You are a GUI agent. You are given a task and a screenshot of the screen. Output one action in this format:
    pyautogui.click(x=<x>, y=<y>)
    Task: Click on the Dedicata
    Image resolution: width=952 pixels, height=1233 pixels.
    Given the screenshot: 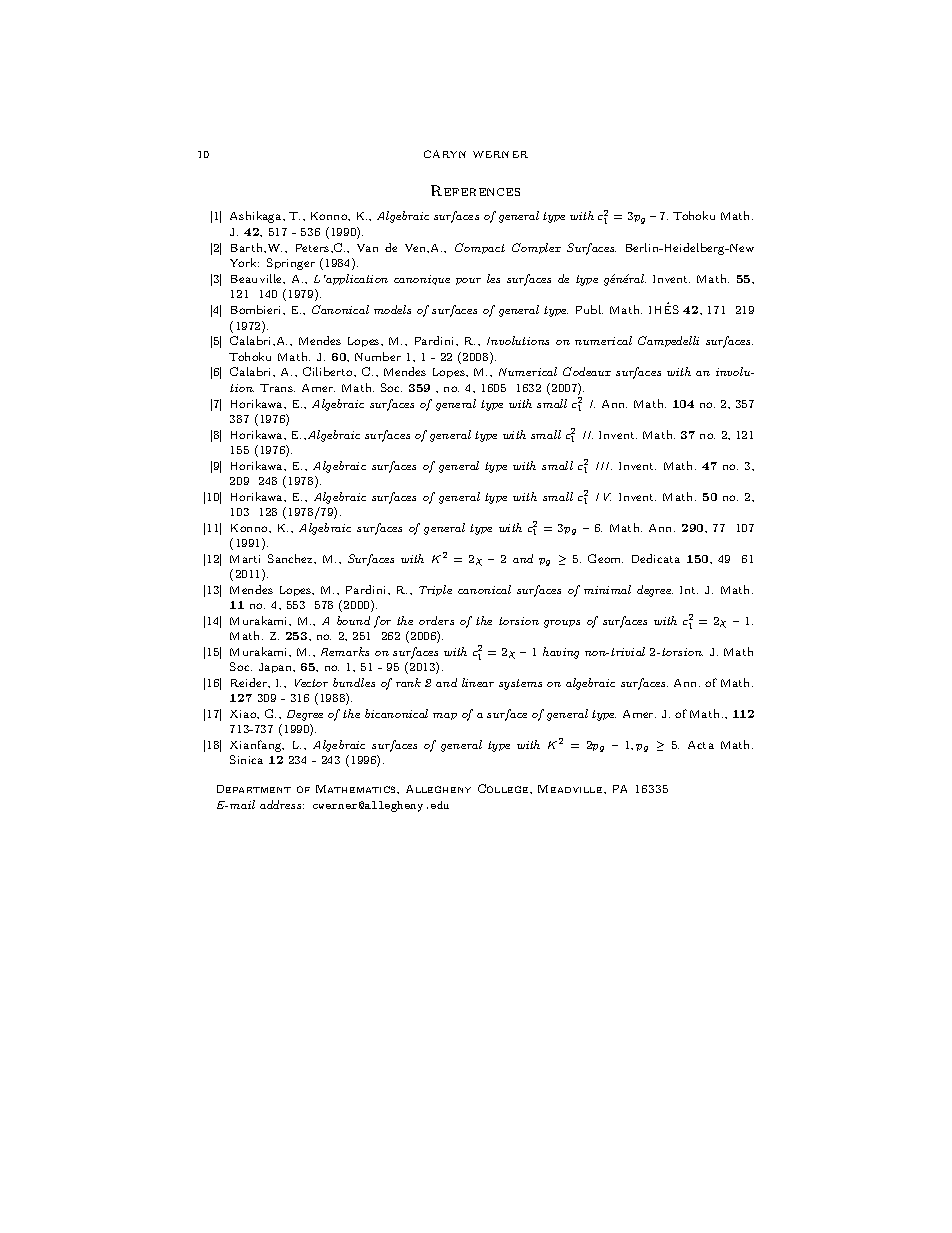 What is the action you would take?
    pyautogui.click(x=656, y=558)
